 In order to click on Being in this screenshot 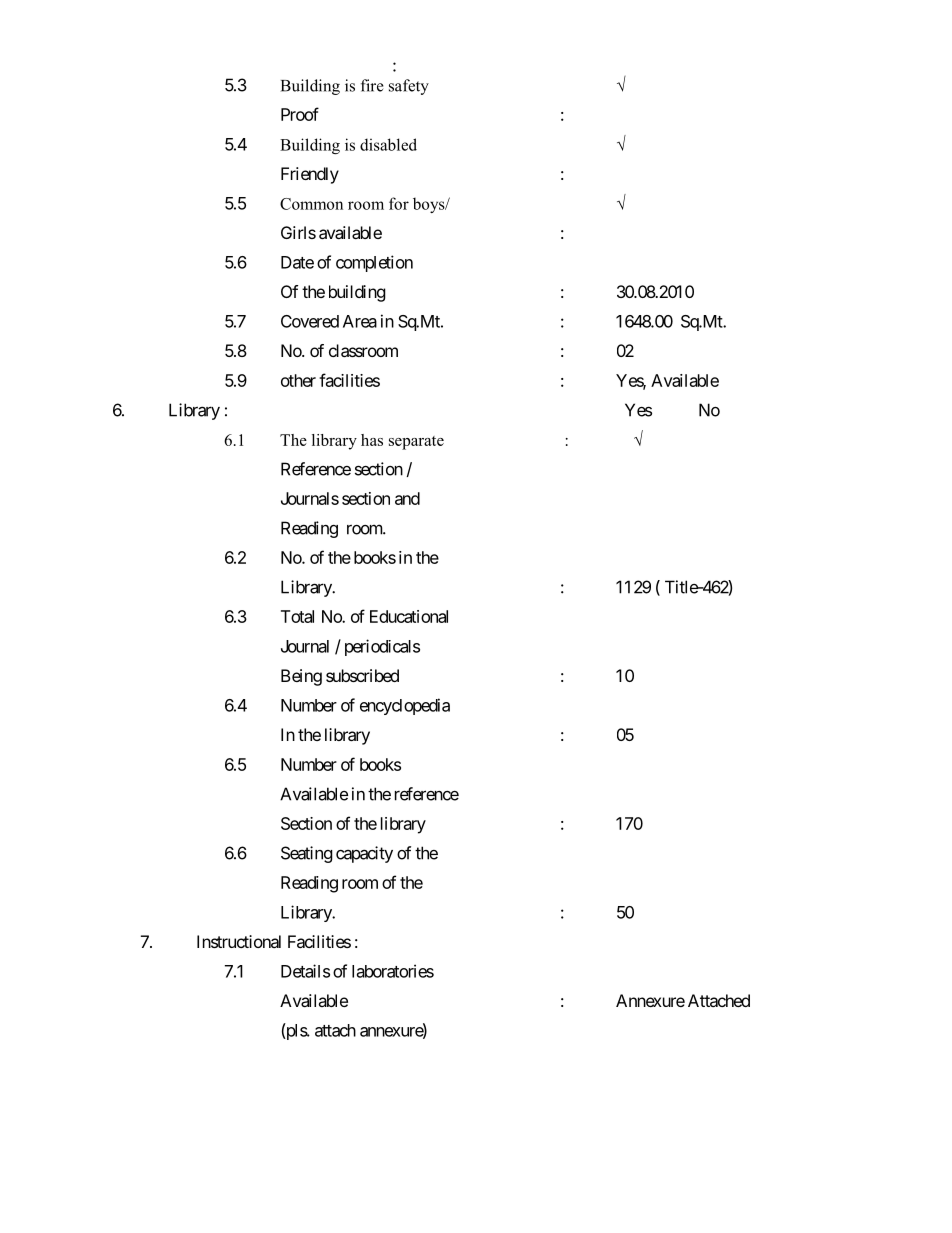, I will do `click(301, 677)`.
